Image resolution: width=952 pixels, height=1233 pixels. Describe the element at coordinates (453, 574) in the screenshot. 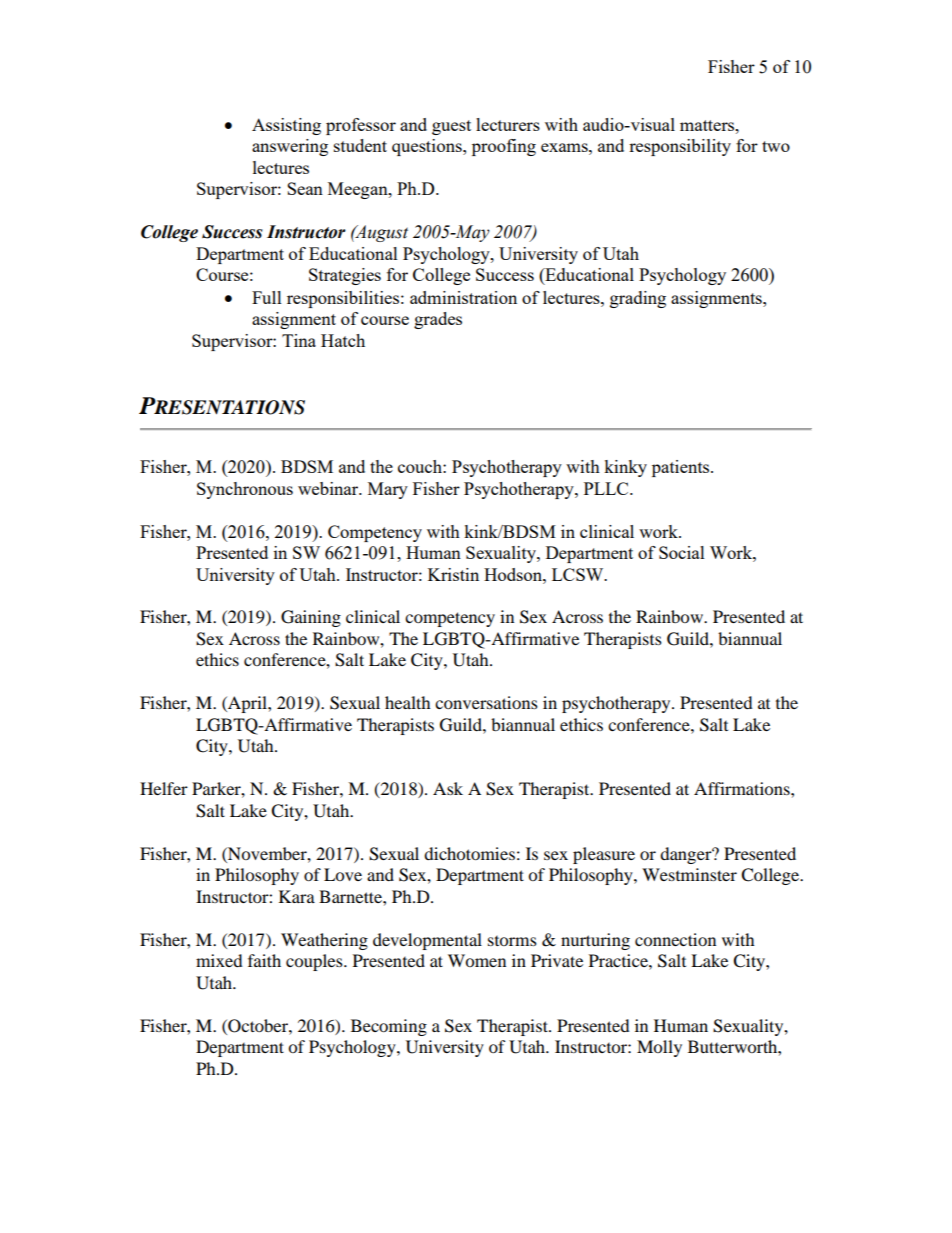

I see `Kristin` at that location.
